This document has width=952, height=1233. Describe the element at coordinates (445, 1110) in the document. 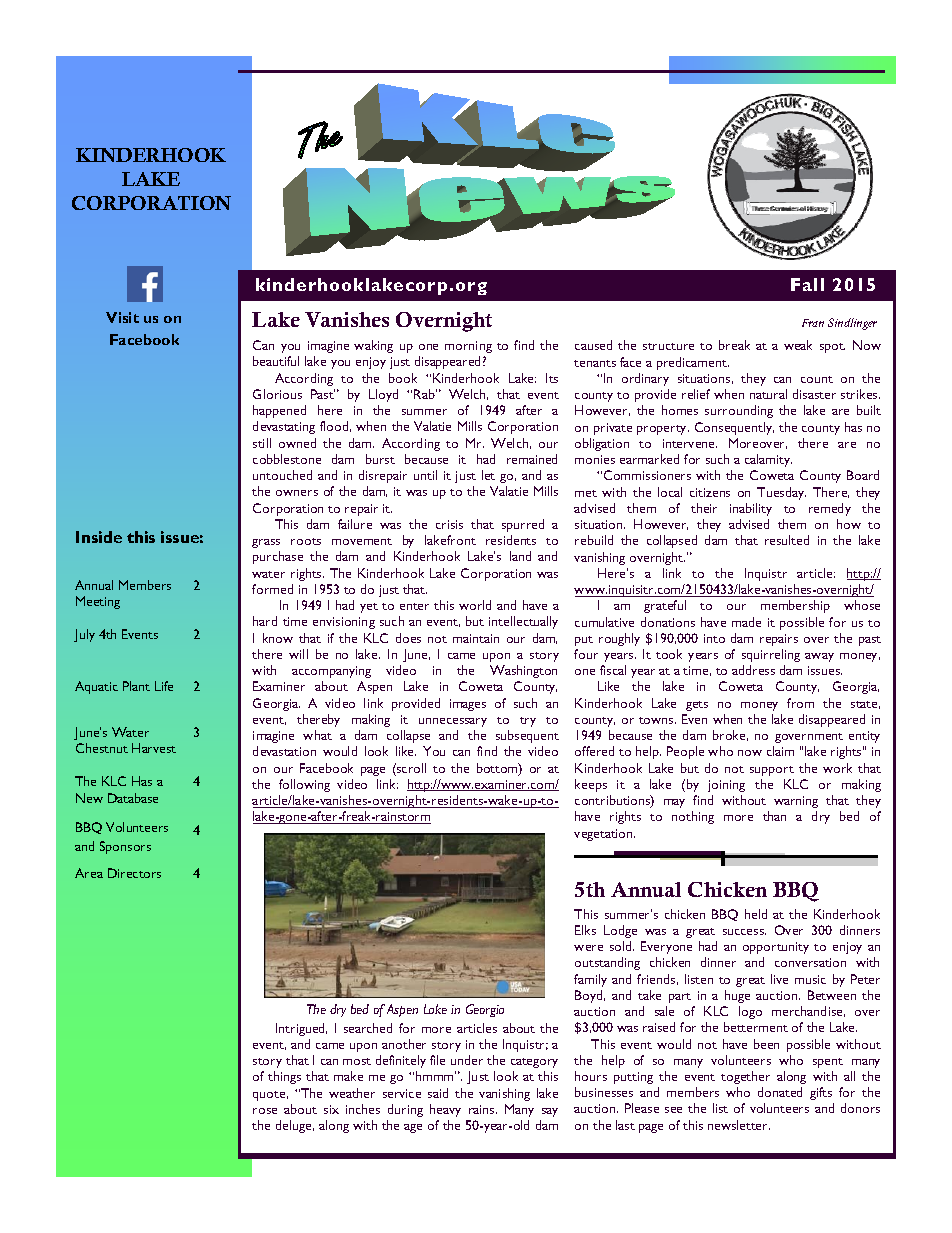

I see `heavy` at that location.
